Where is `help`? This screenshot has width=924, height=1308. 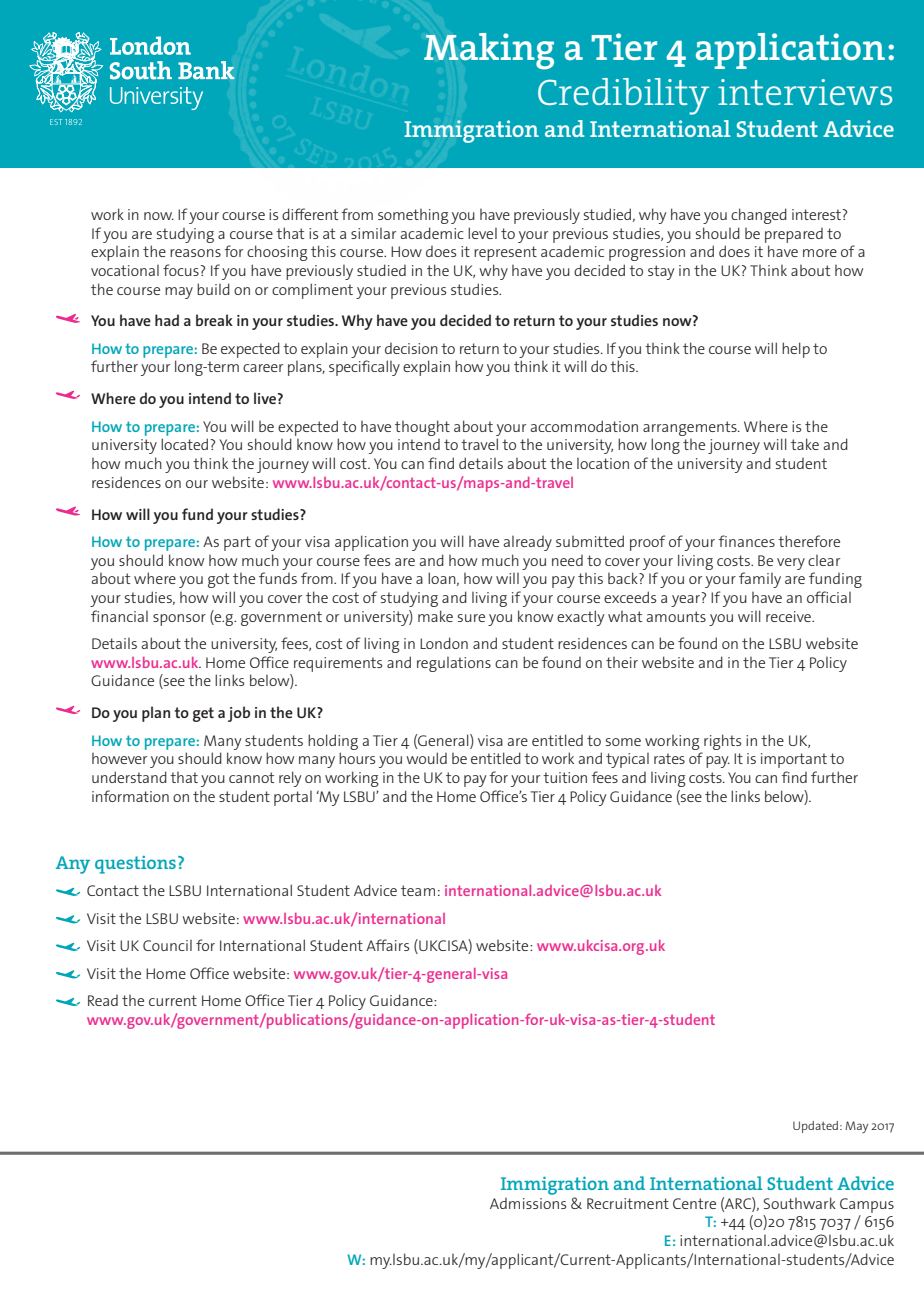 help is located at coordinates (796, 350).
